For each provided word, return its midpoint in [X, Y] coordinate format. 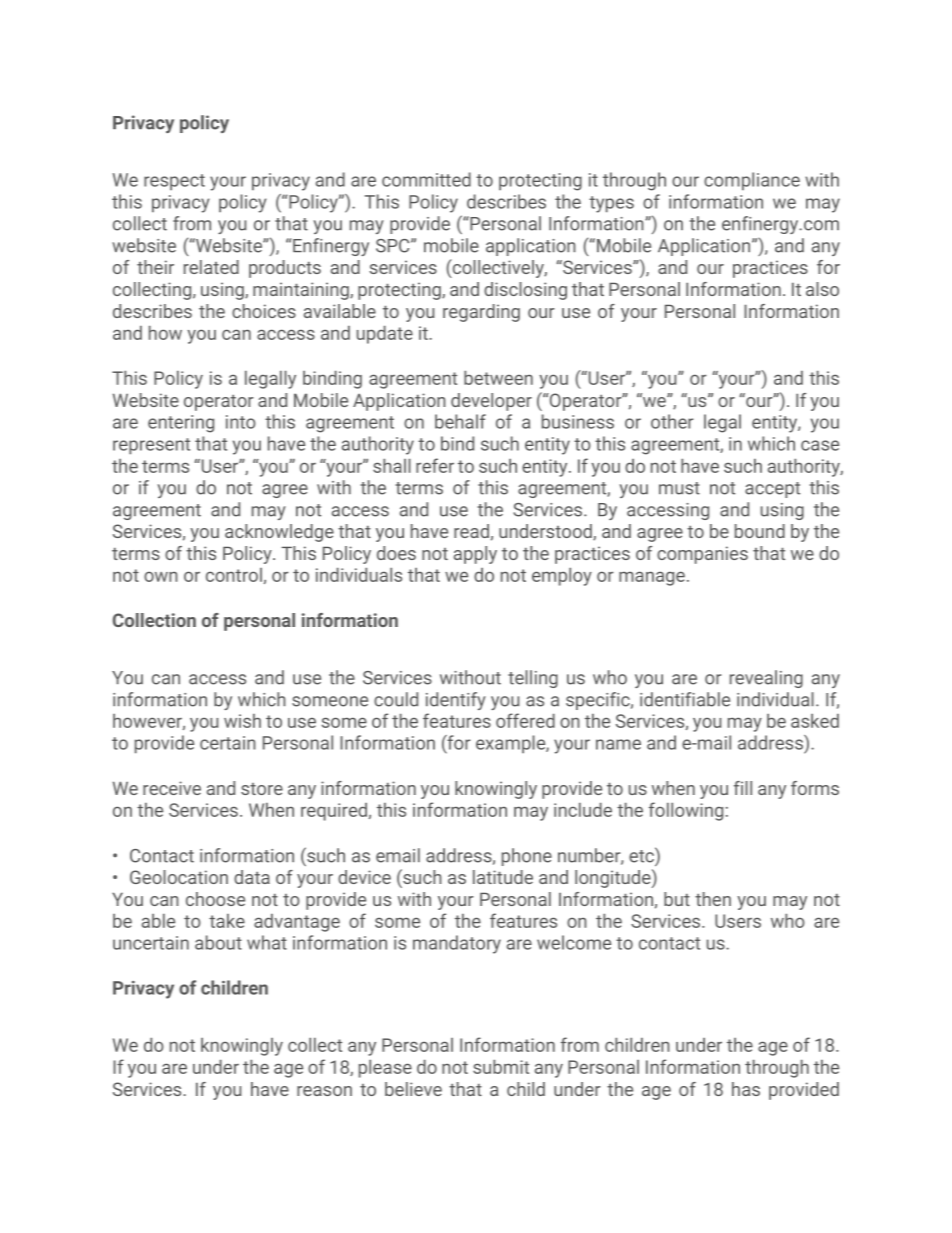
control [234, 575]
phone [527, 857]
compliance [752, 181]
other [672, 421]
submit [501, 1067]
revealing [766, 679]
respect [174, 182]
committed [426, 179]
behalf [460, 421]
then [713, 899]
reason [324, 1091]
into [241, 422]
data [252, 877]
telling [533, 679]
